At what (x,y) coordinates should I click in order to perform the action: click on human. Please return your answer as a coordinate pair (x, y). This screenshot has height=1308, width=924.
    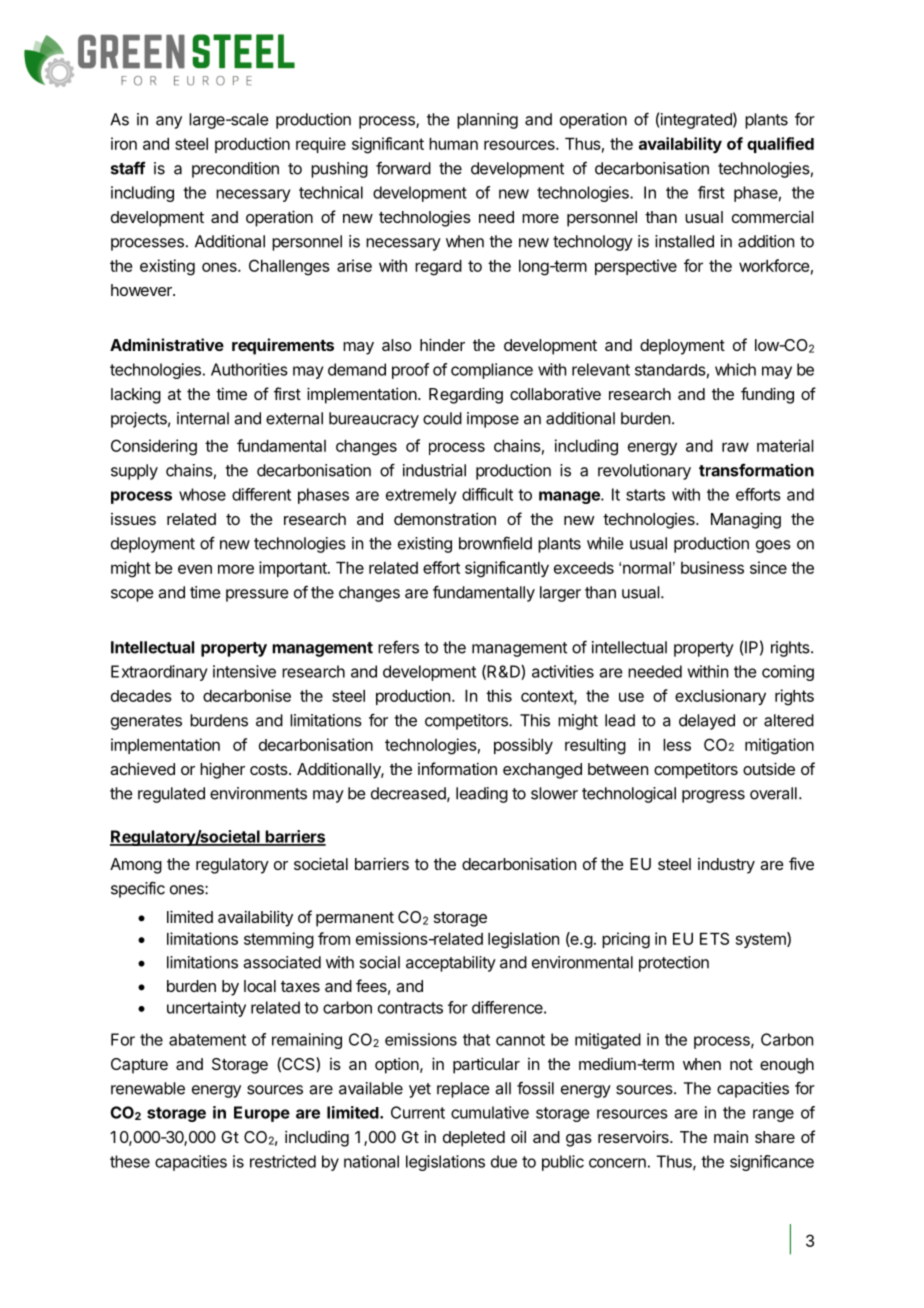
    Looking at the image, I should click on (453, 144).
